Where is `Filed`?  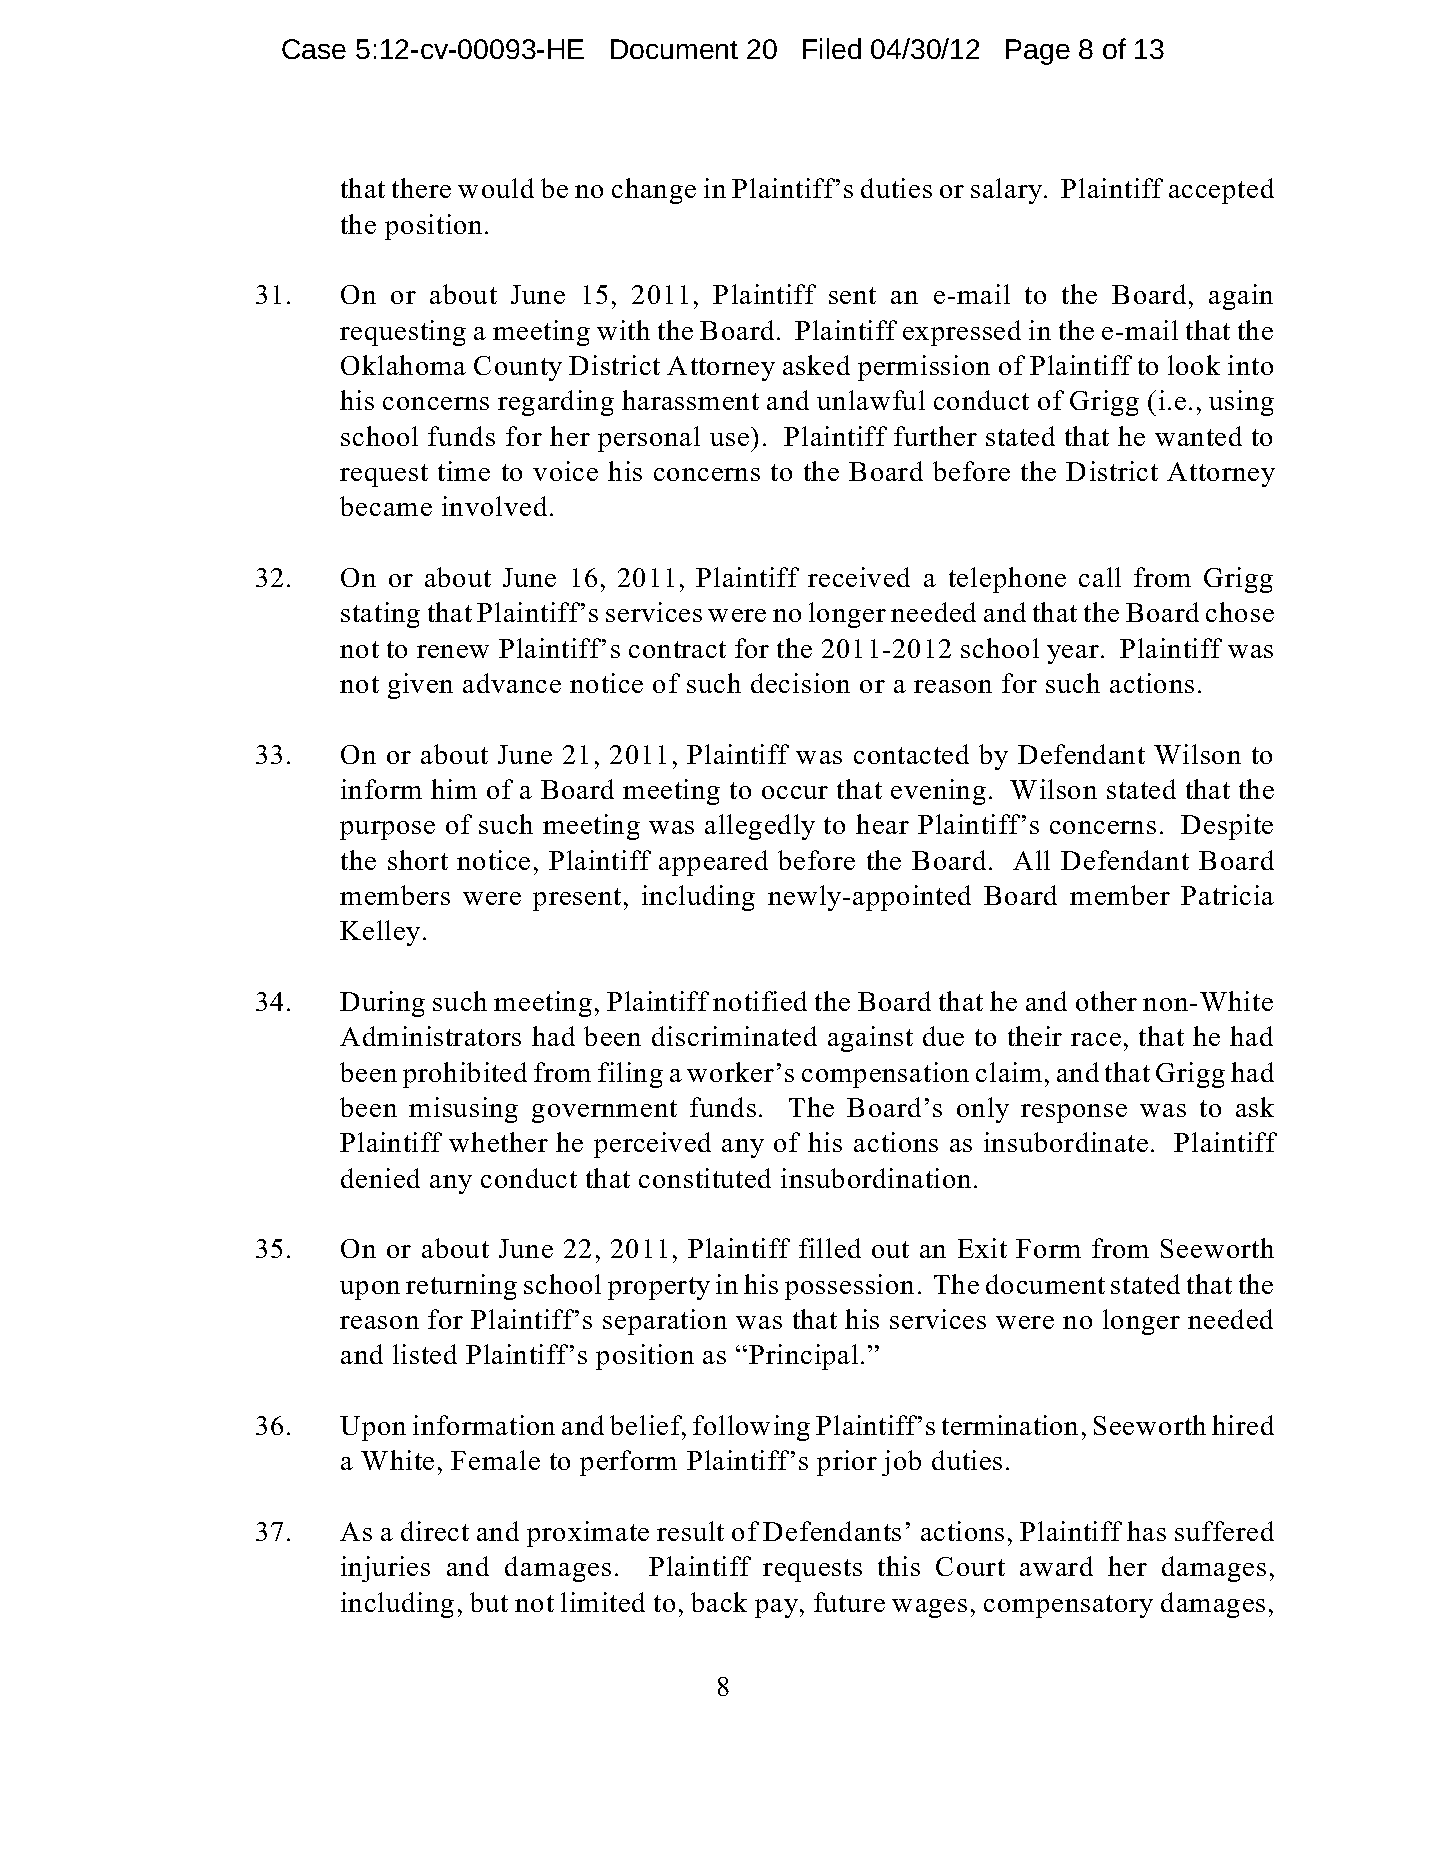
Filed is located at coordinates (832, 48).
